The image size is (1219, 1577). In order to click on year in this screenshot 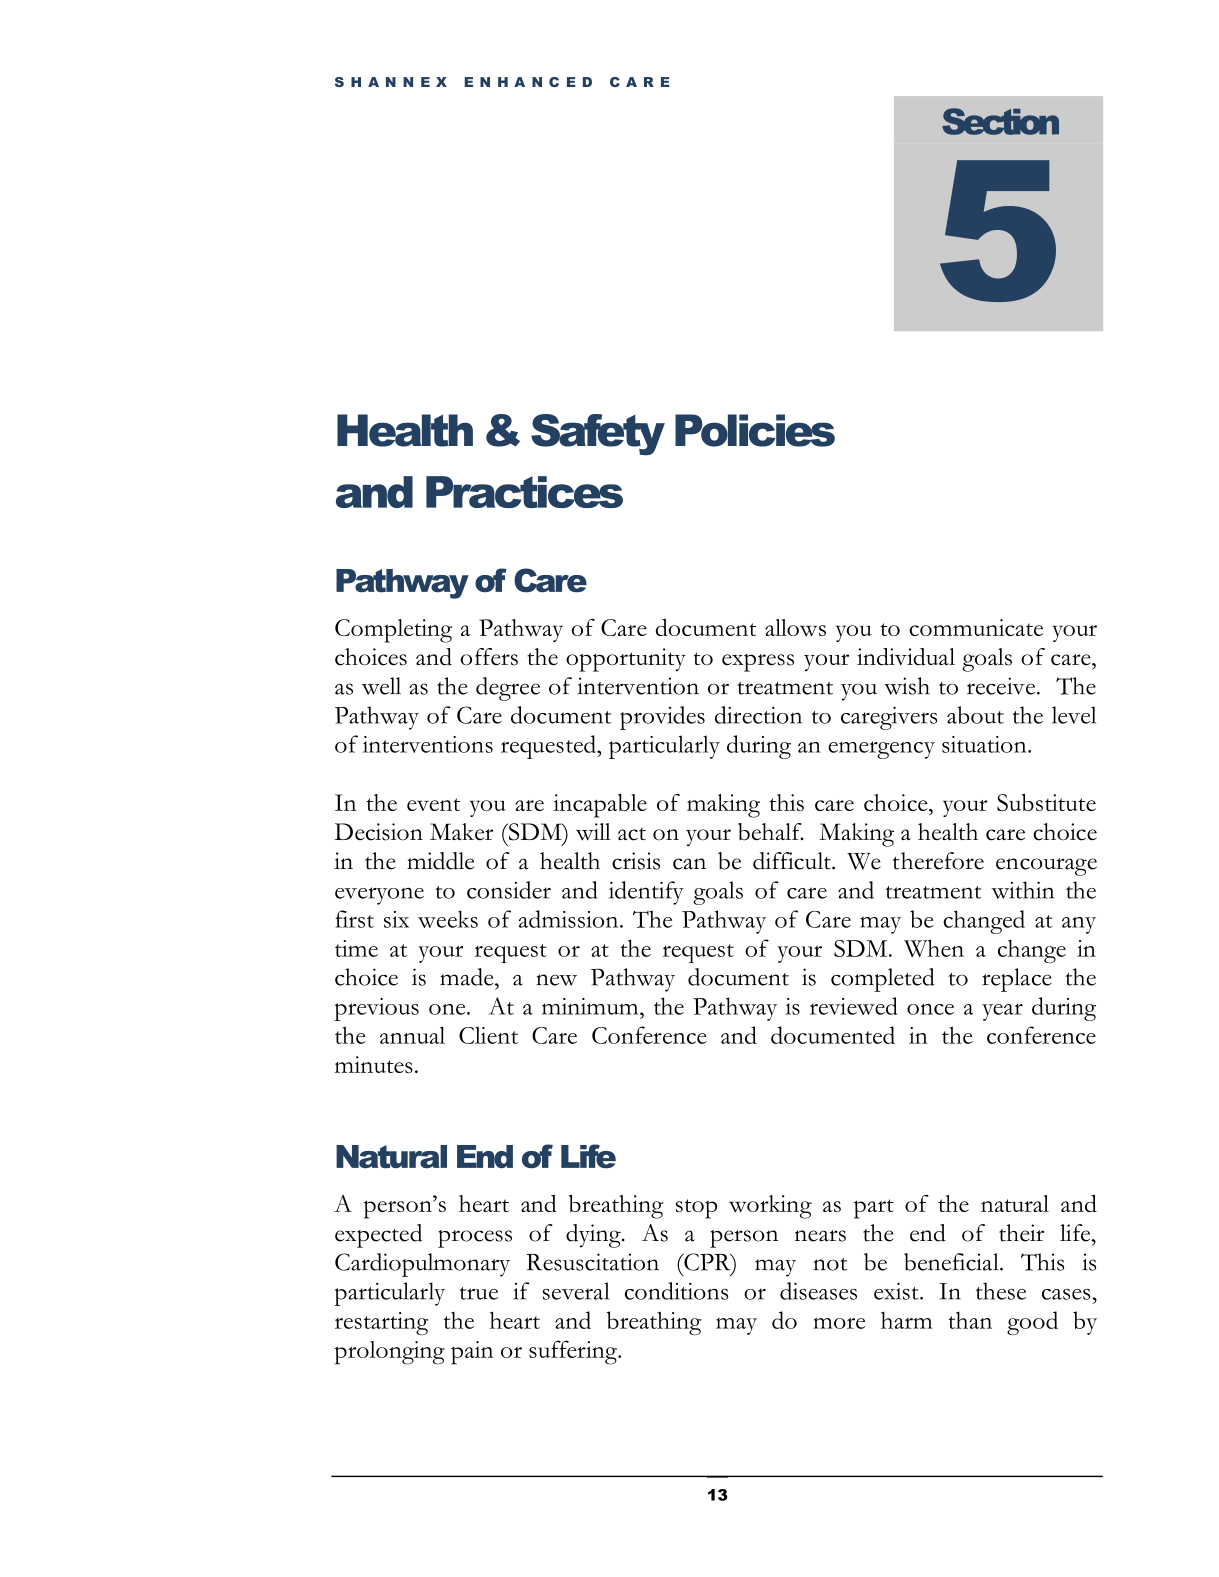, I will do `click(1002, 1012)`.
